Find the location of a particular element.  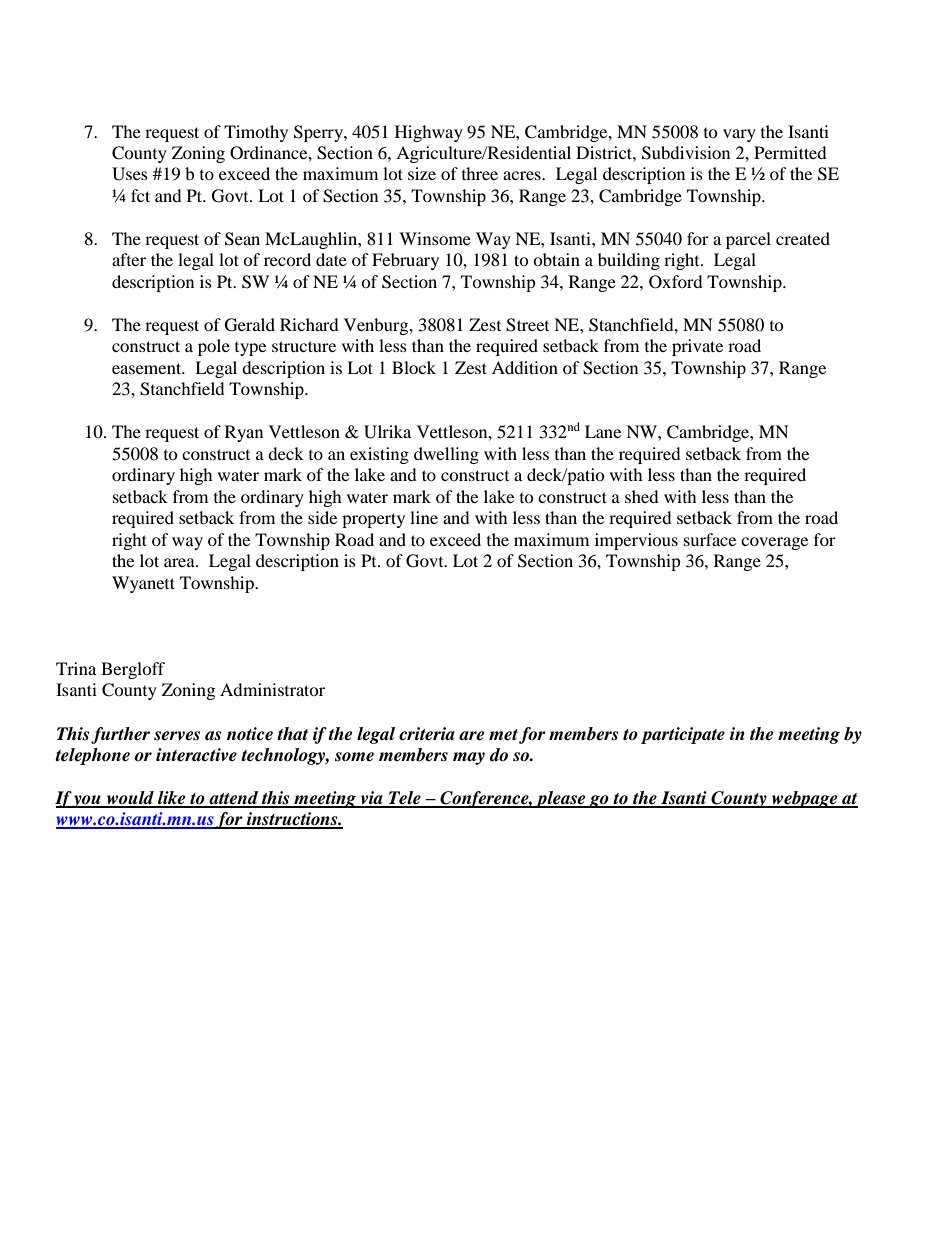

February is located at coordinates (405, 261).
